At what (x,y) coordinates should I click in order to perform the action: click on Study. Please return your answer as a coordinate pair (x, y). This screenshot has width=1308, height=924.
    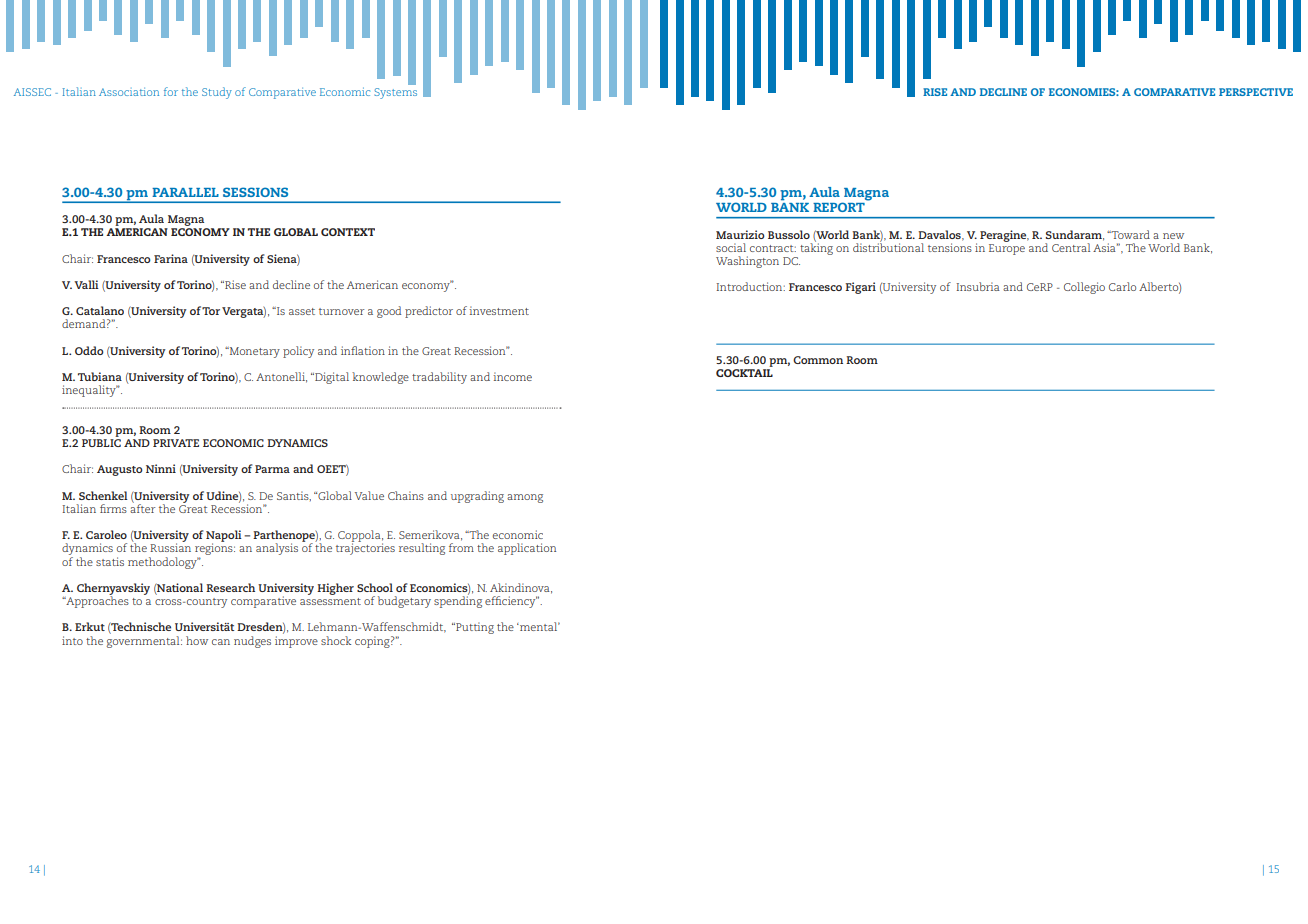
    Looking at the image, I should click on (217, 93).
